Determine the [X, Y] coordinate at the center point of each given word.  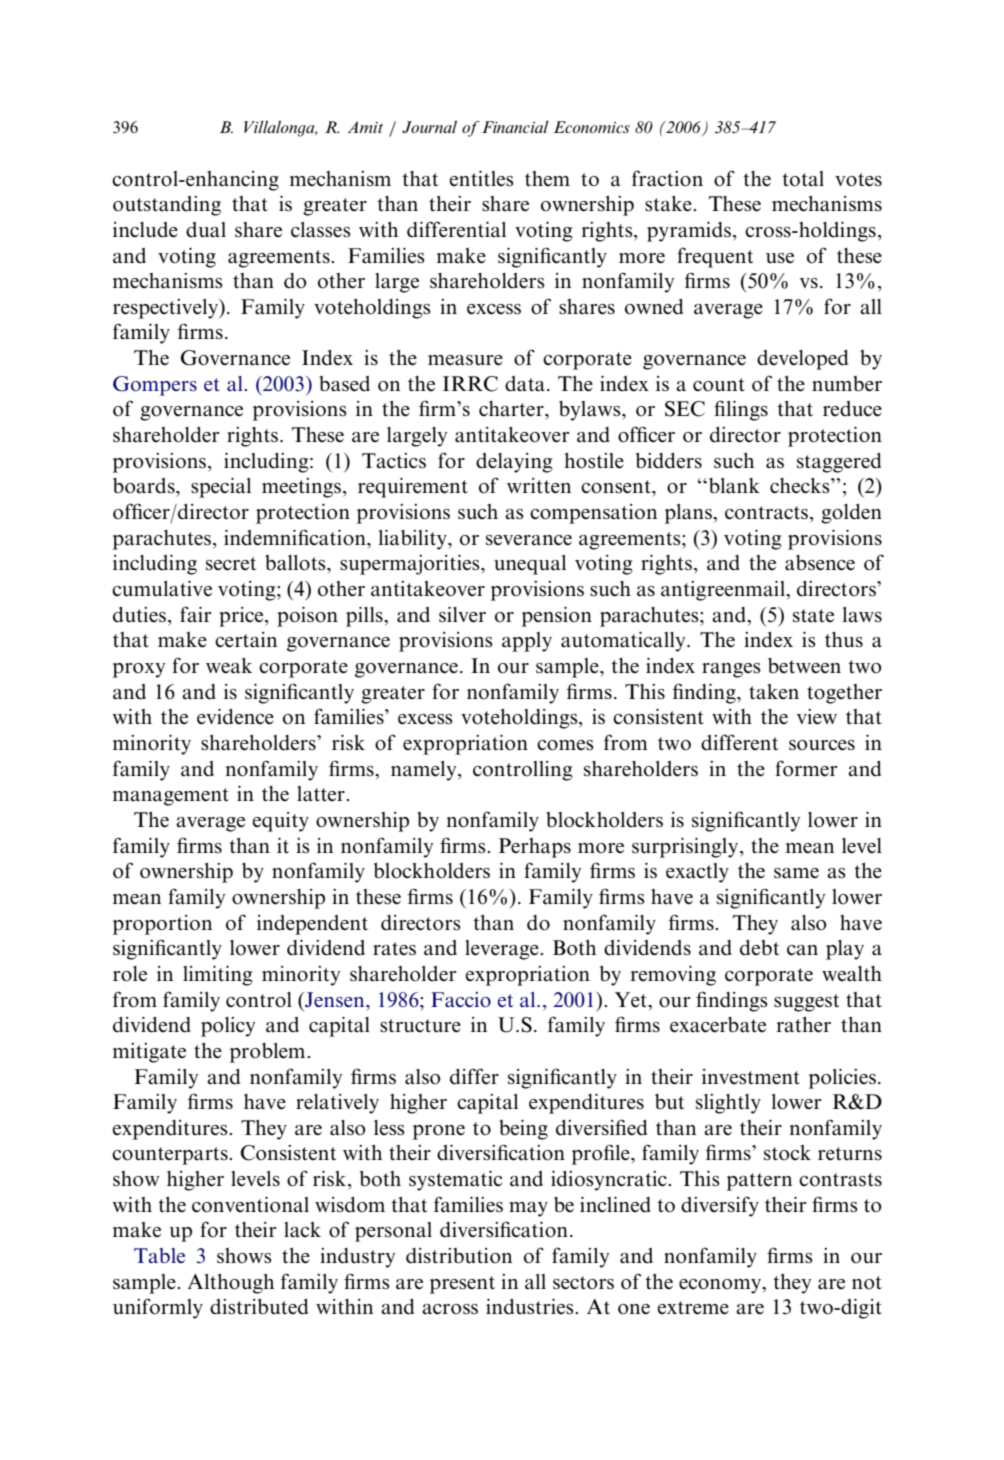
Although [231, 1284]
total [803, 179]
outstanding [167, 206]
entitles [481, 178]
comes [565, 745]
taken [774, 692]
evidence [235, 717]
